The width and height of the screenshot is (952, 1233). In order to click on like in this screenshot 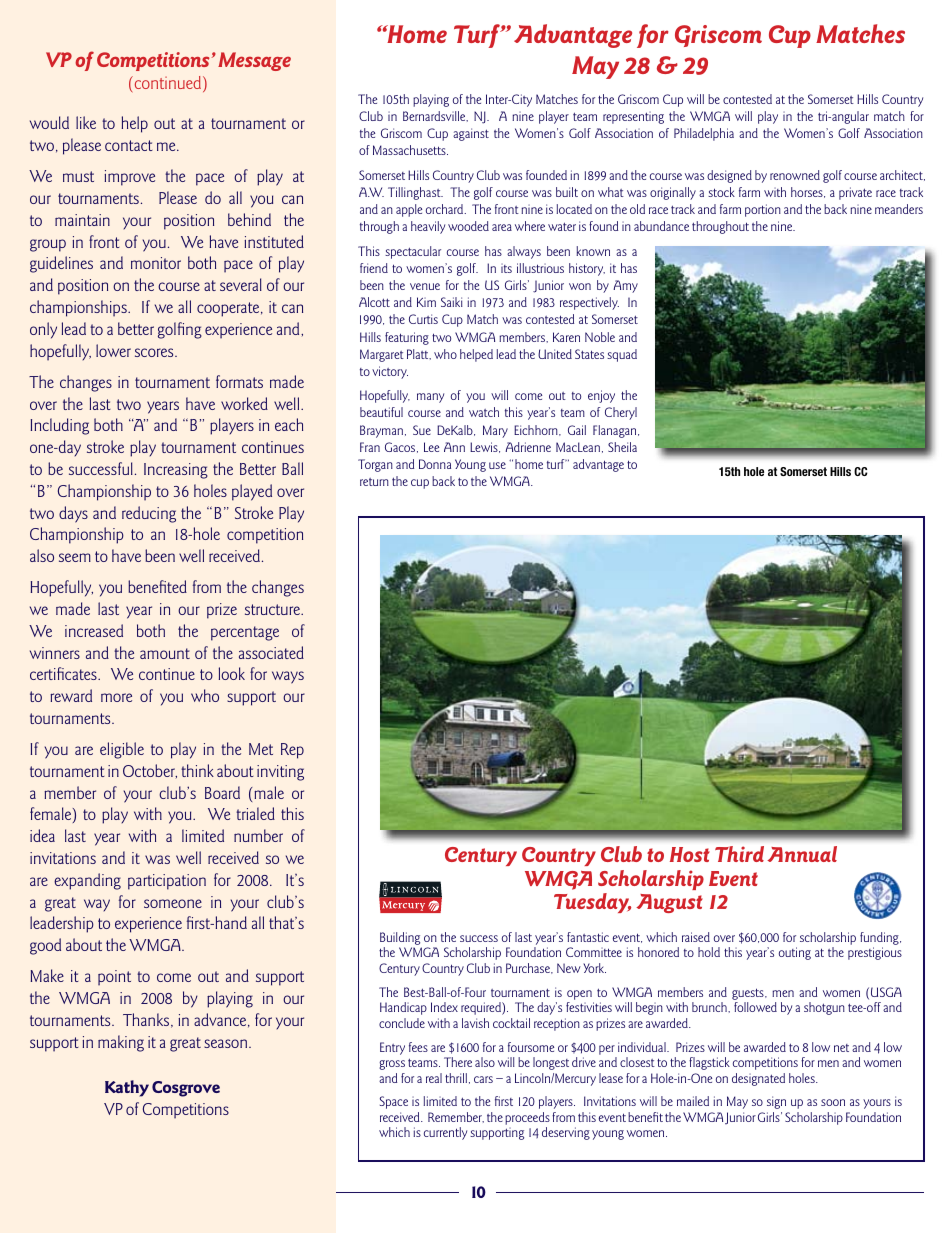, I will do `click(86, 122)`.
